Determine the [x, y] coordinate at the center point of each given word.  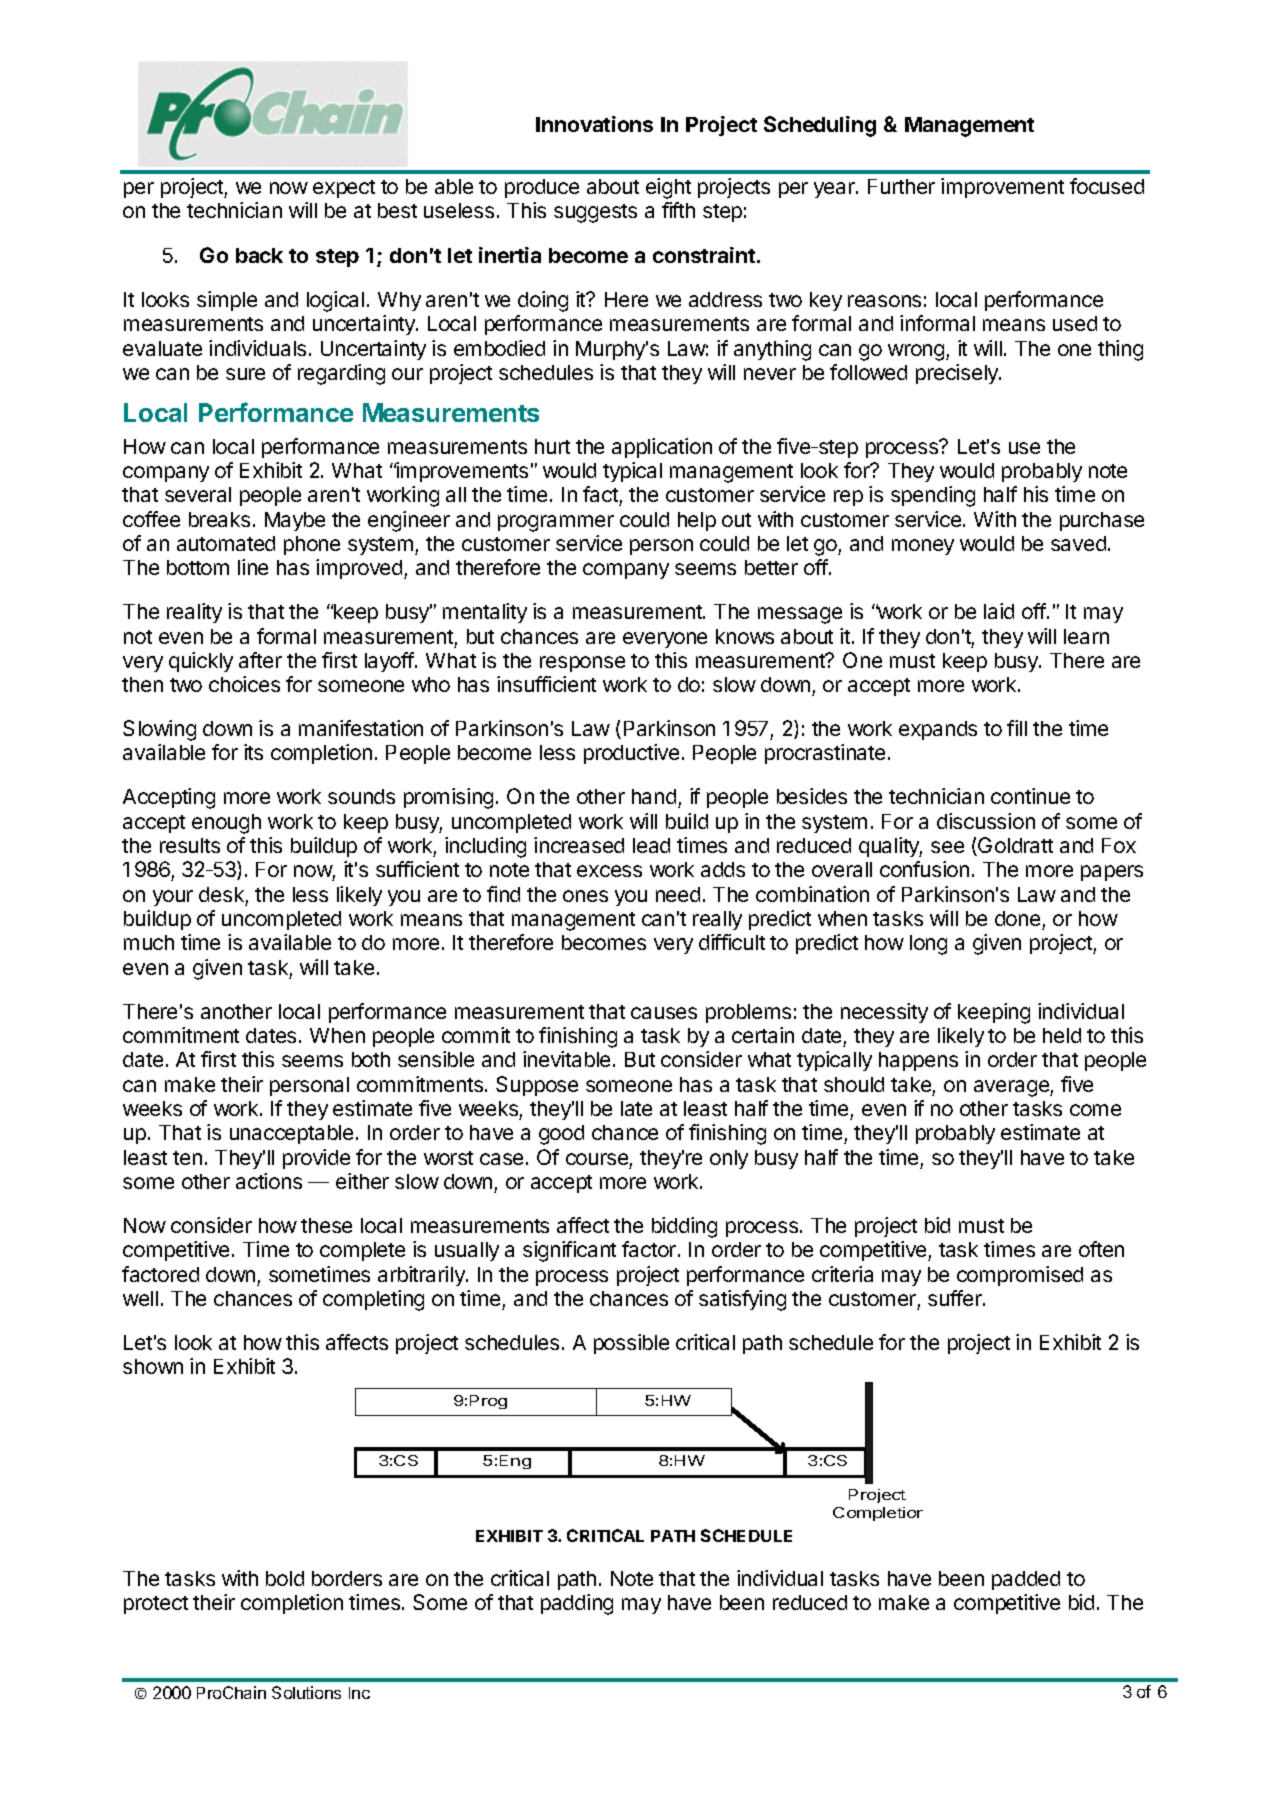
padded [1026, 1580]
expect [344, 189]
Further [901, 186]
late [636, 1108]
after [260, 660]
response [582, 664]
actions [269, 1181]
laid [999, 611]
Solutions [306, 1692]
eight [668, 188]
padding [577, 1604]
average [1012, 1088]
